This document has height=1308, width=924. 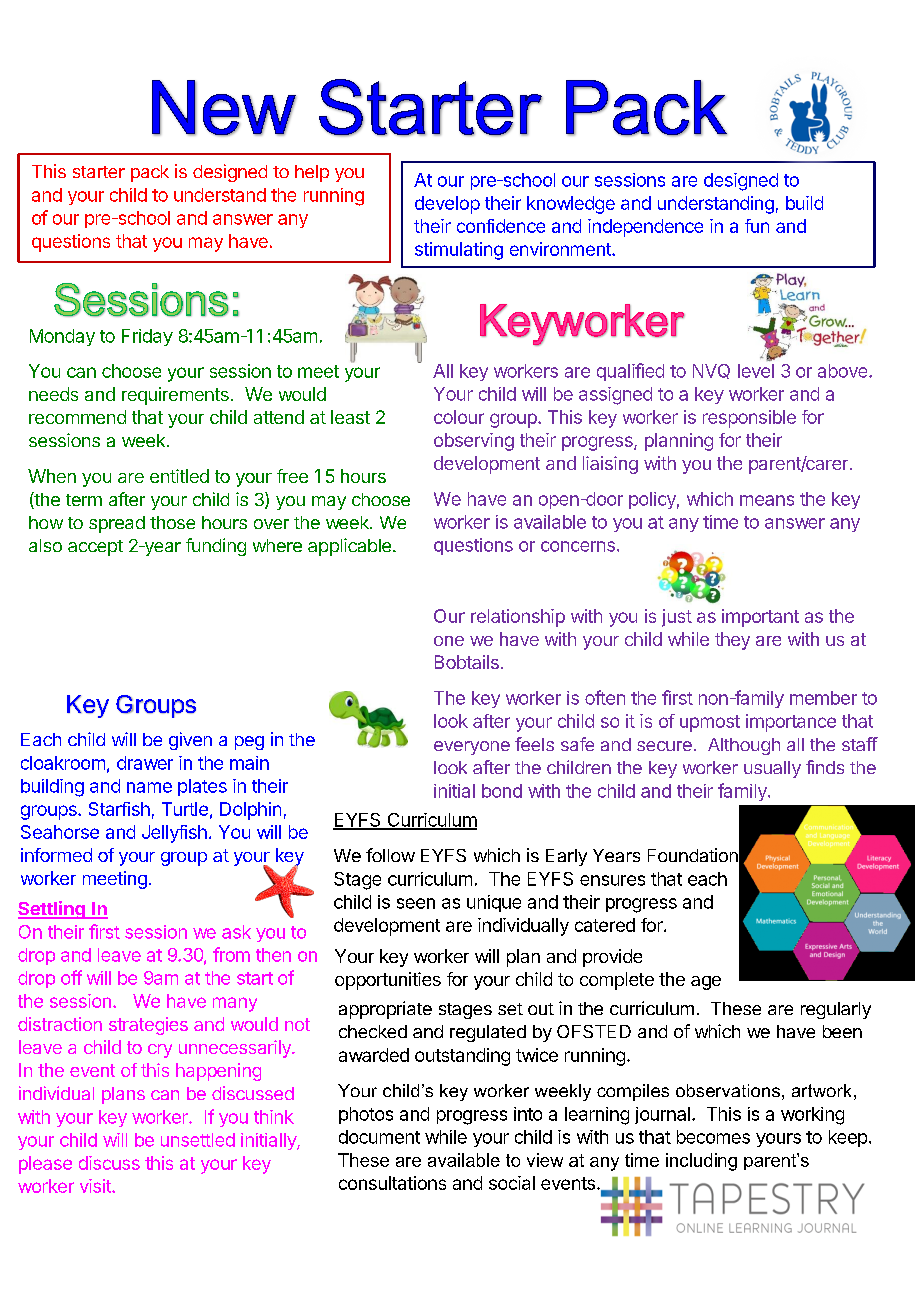 What do you see at coordinates (772, 769) in the document?
I see `usually` at bounding box center [772, 769].
